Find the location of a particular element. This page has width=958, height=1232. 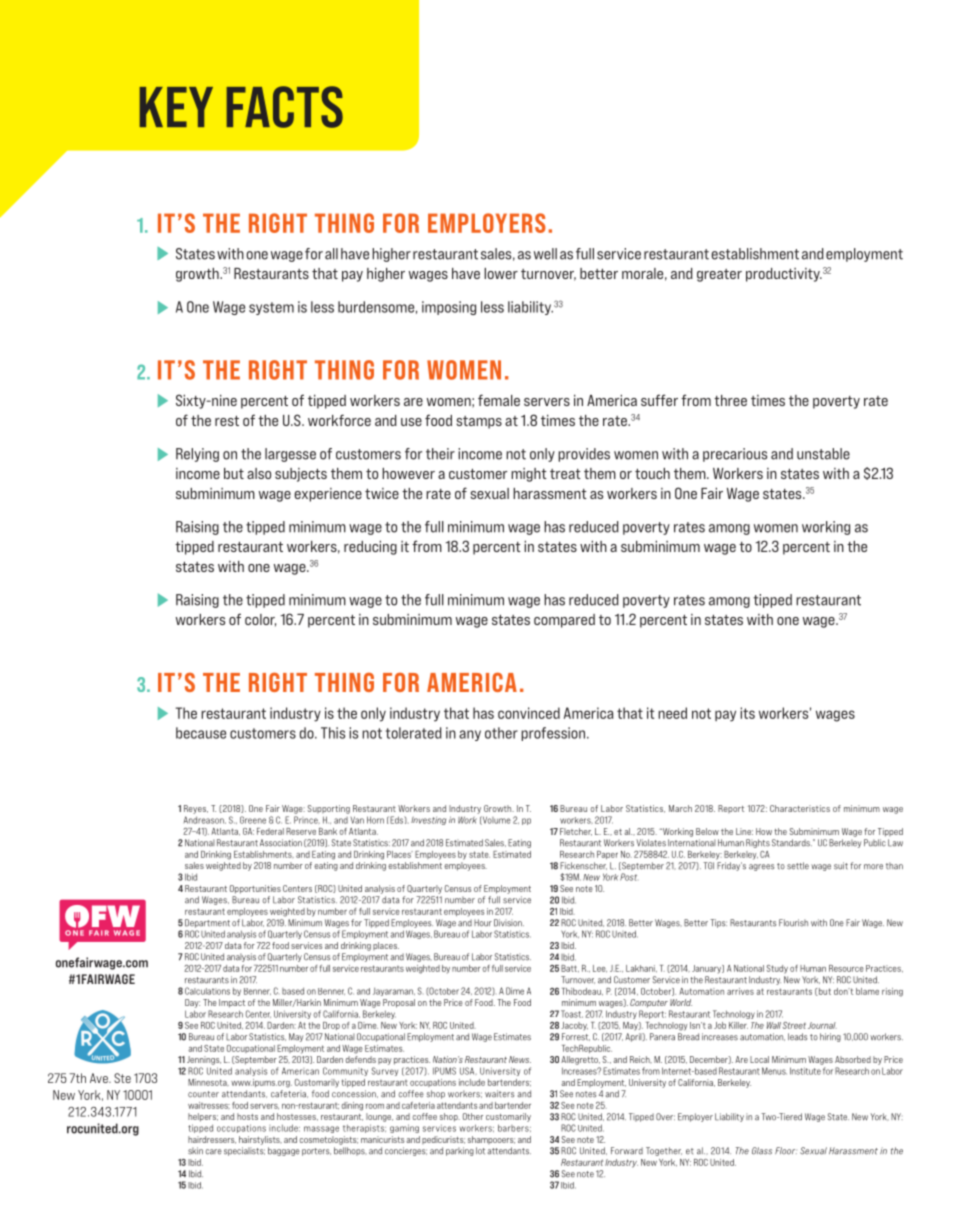

its is located at coordinates (747, 713).
